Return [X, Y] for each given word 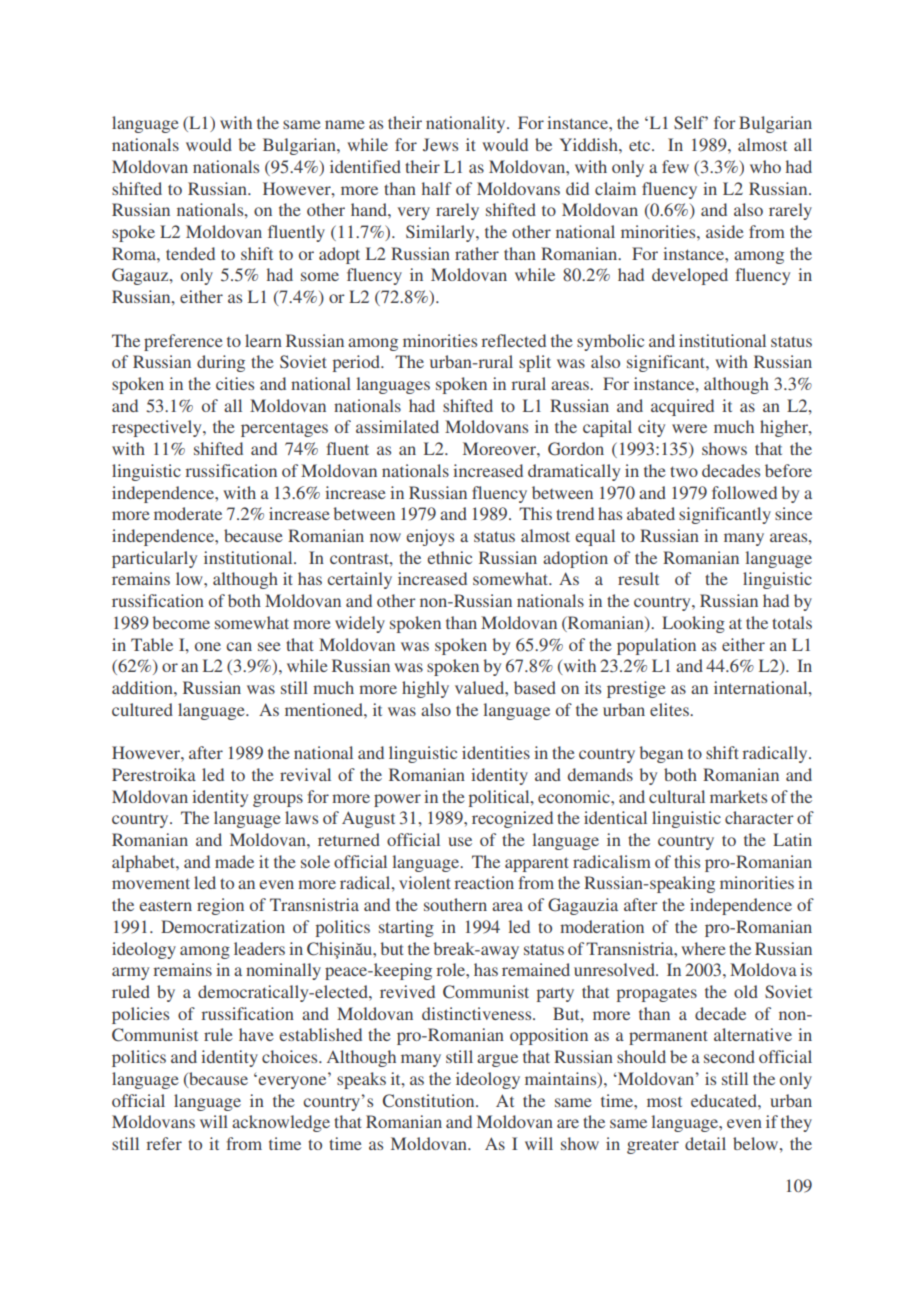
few [675, 166]
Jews [440, 145]
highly [425, 689]
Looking [693, 624]
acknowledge [281, 1123]
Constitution [430, 1101]
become [181, 622]
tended [190, 253]
